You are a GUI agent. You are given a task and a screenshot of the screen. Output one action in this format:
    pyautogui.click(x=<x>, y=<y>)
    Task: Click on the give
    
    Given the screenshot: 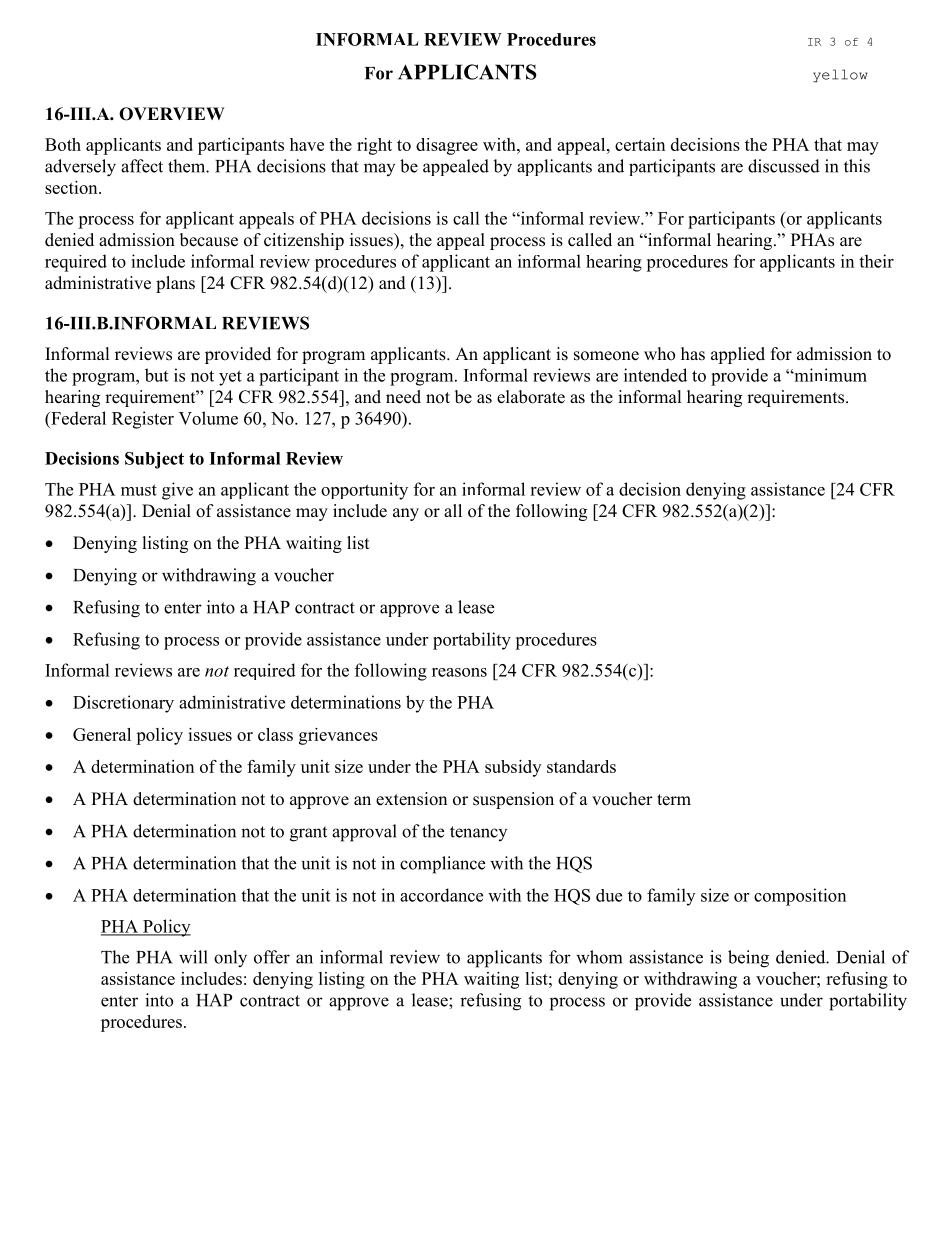 What is the action you would take?
    pyautogui.click(x=177, y=491)
